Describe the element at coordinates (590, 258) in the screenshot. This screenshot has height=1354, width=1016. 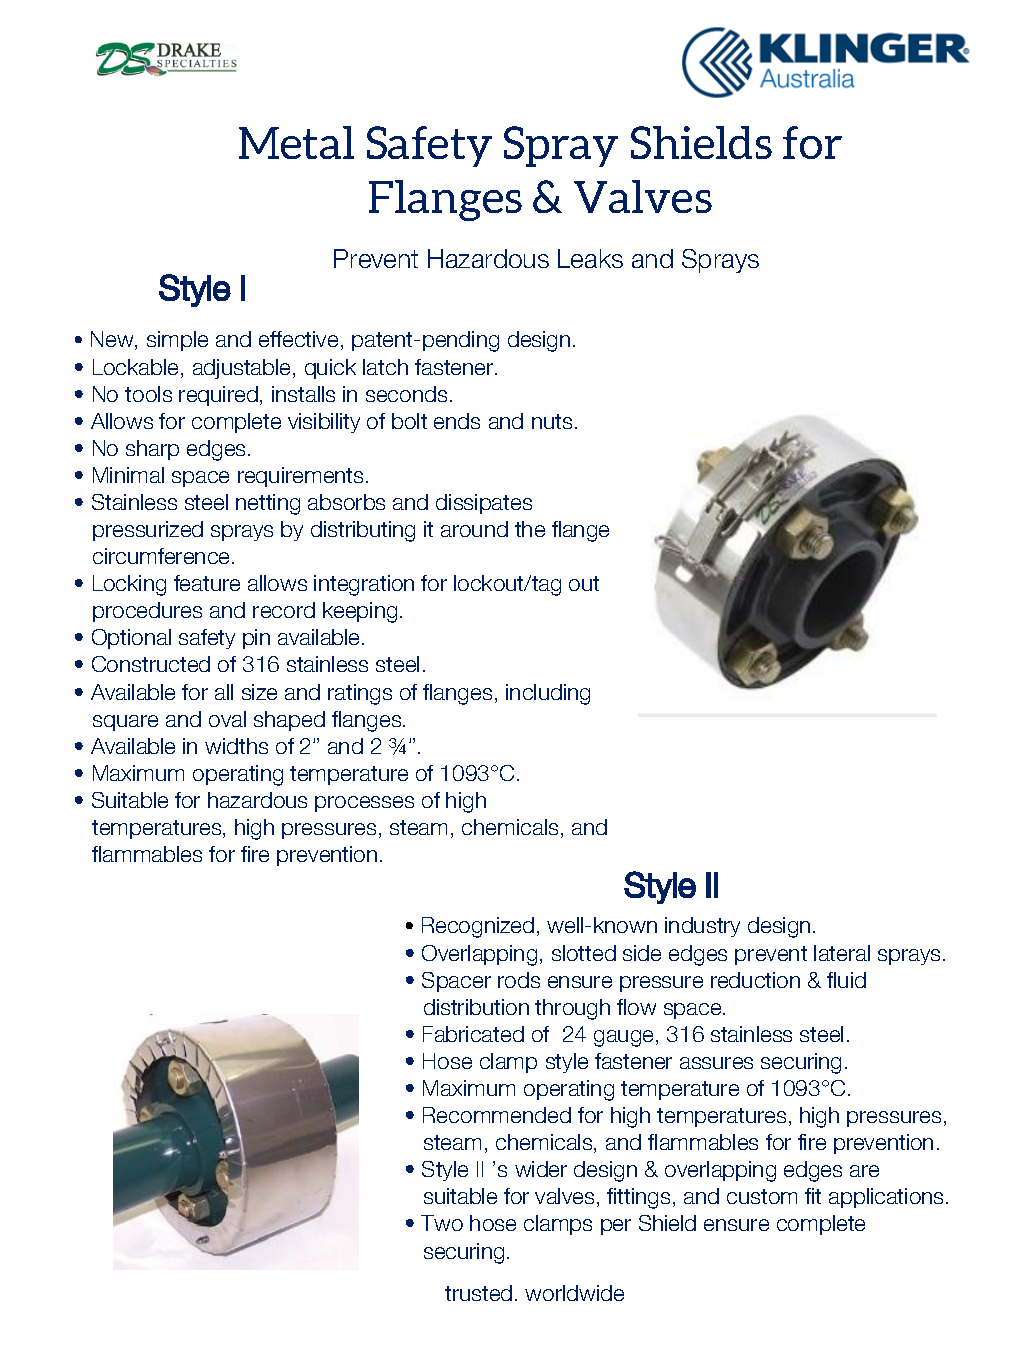
I see `Leaks` at that location.
